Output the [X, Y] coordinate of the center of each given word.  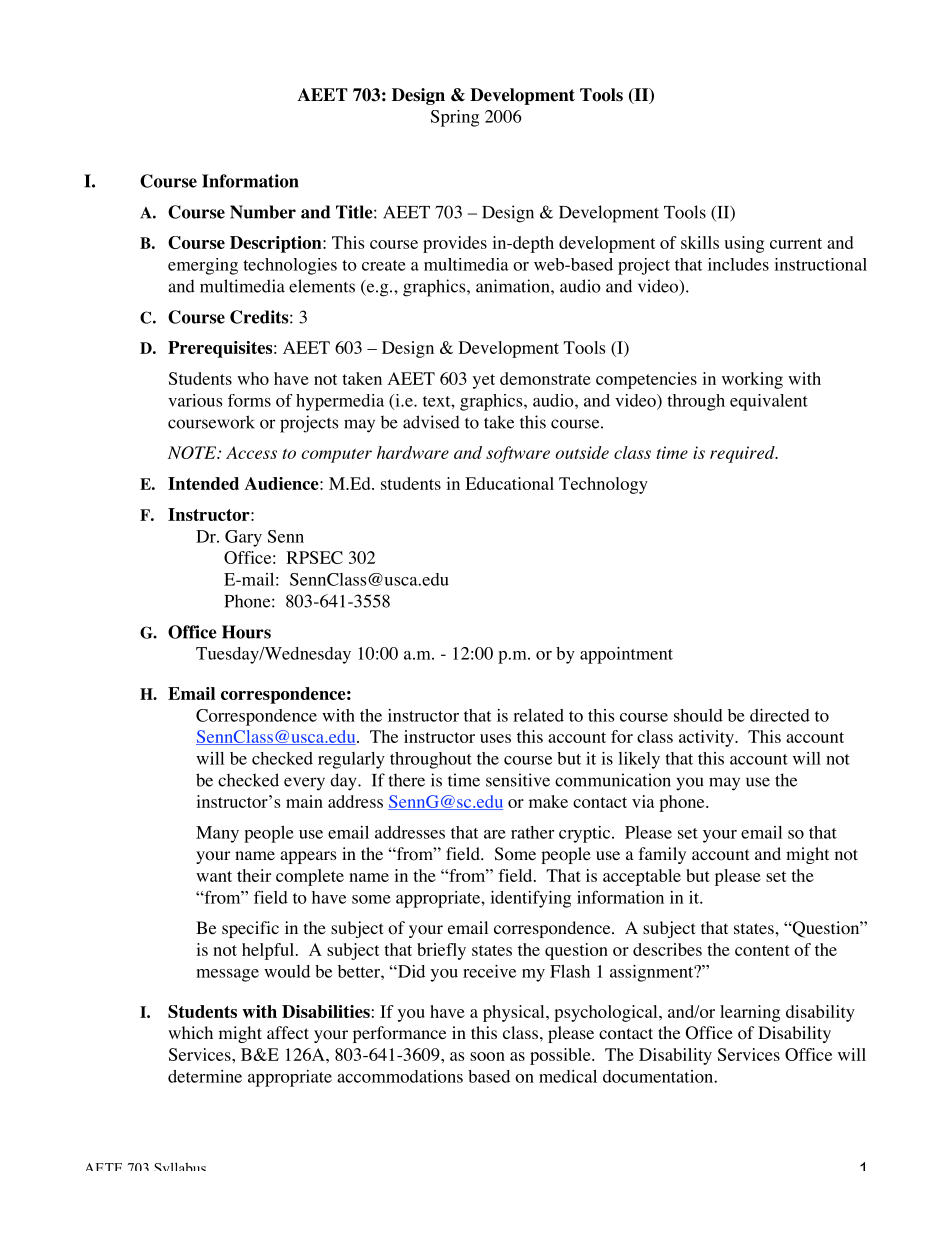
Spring [455, 118]
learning [750, 1013]
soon [487, 1056]
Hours [246, 632]
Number [263, 212]
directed [780, 715]
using [744, 244]
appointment [626, 655]
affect [288, 1032]
